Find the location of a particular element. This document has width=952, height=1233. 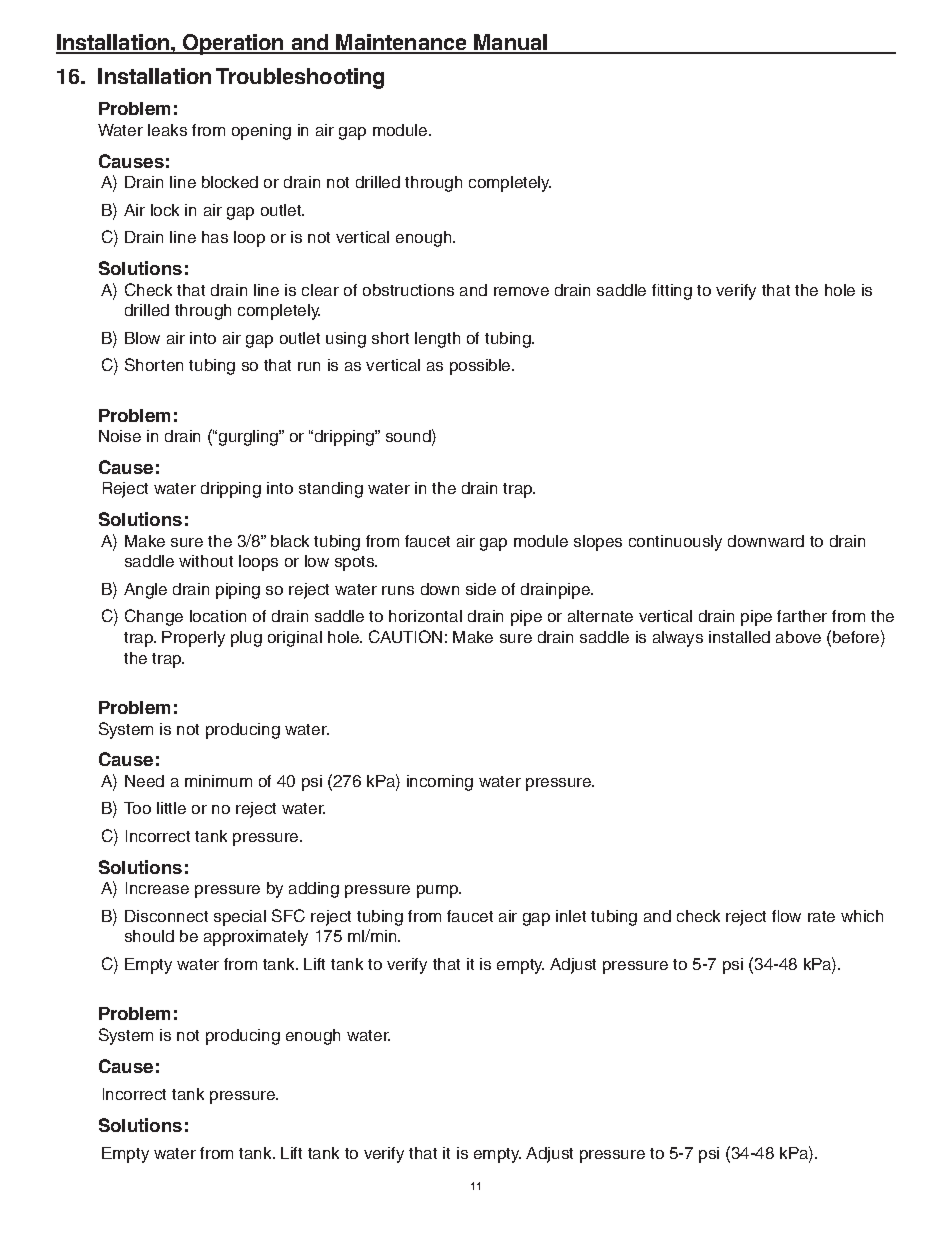

Operation is located at coordinates (233, 44).
